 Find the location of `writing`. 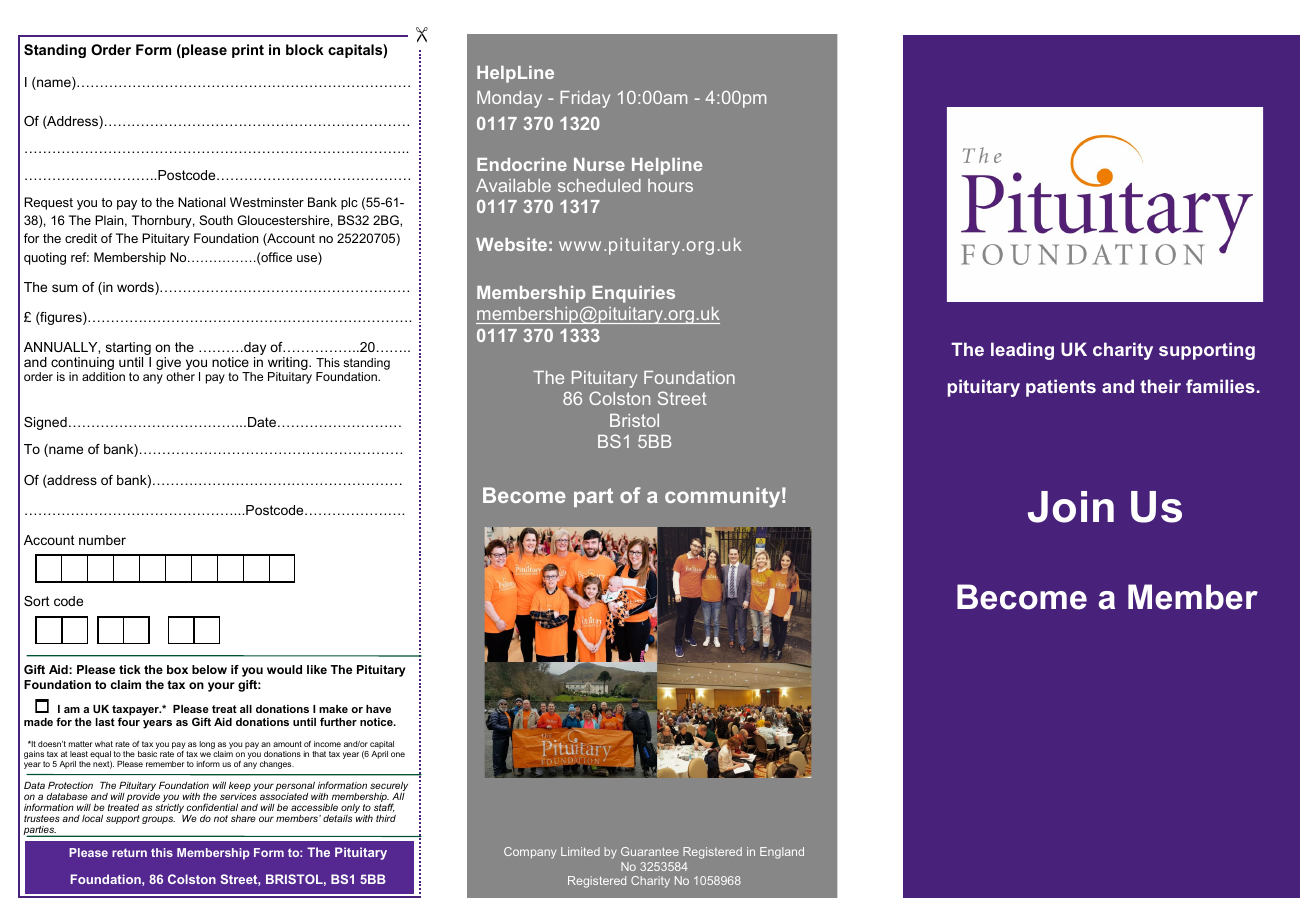

writing is located at coordinates (289, 365).
